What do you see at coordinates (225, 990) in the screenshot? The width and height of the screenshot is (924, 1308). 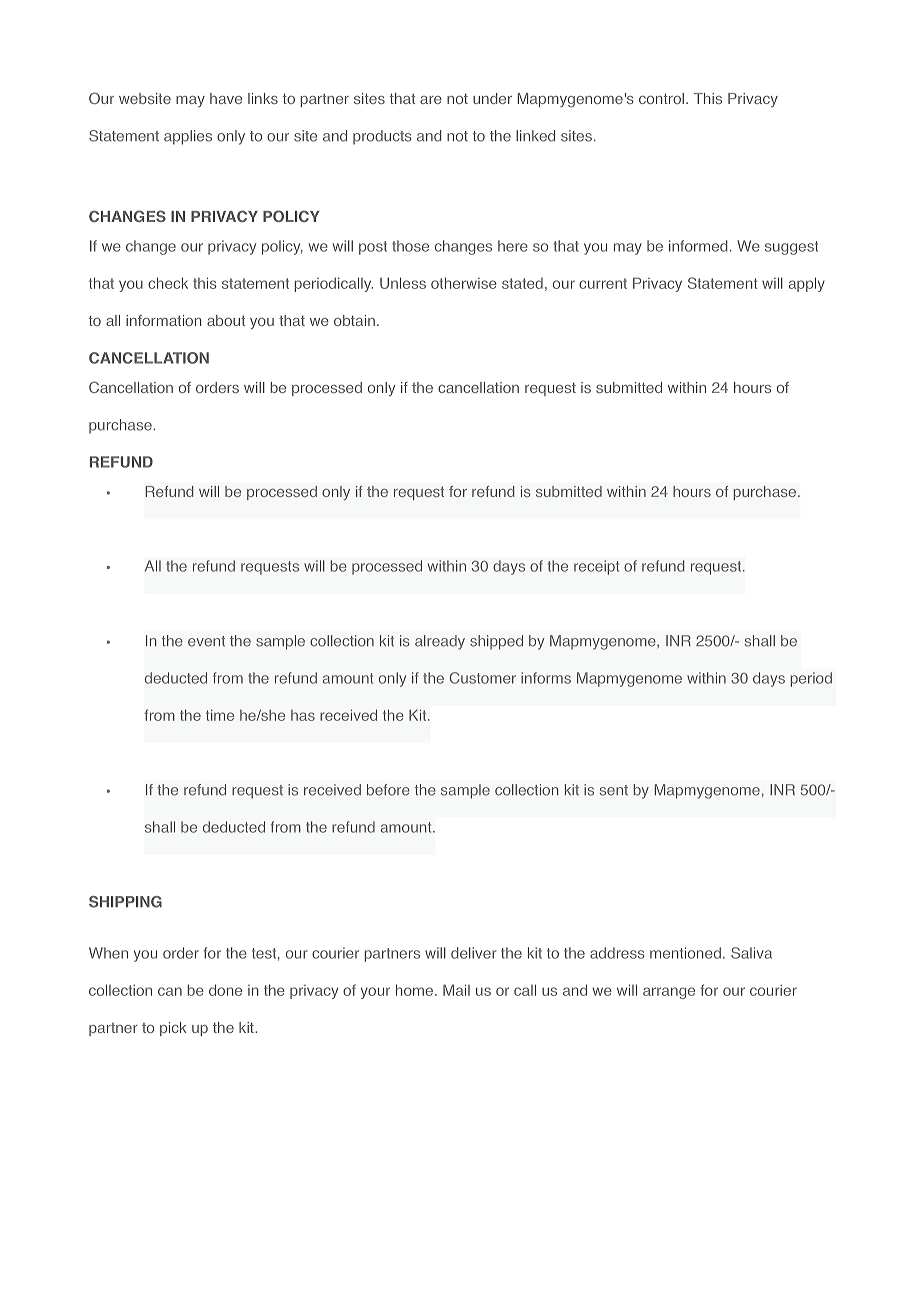 I see `done` at bounding box center [225, 990].
